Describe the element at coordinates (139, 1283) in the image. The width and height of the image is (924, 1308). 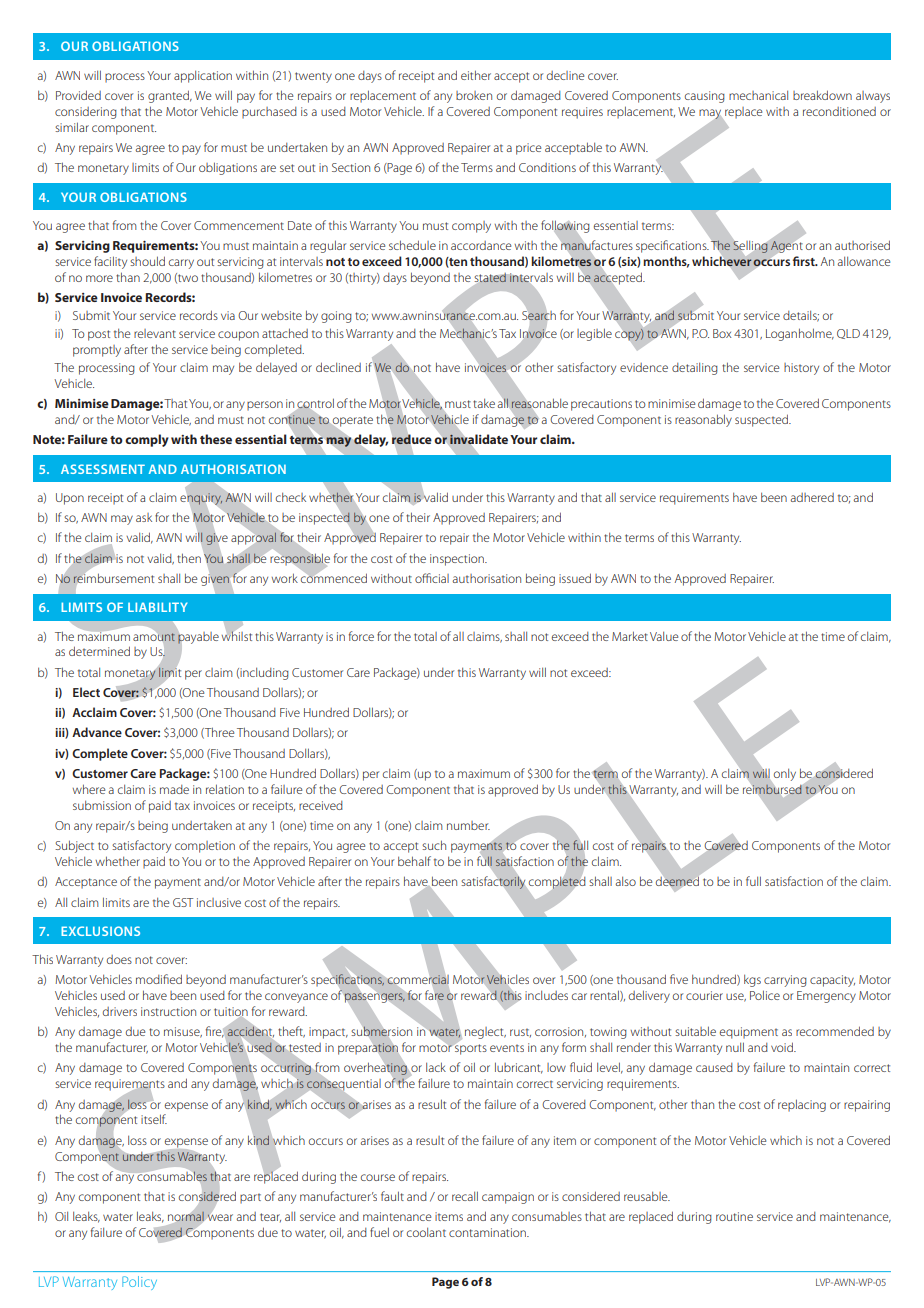
I see `Policy` at that location.
